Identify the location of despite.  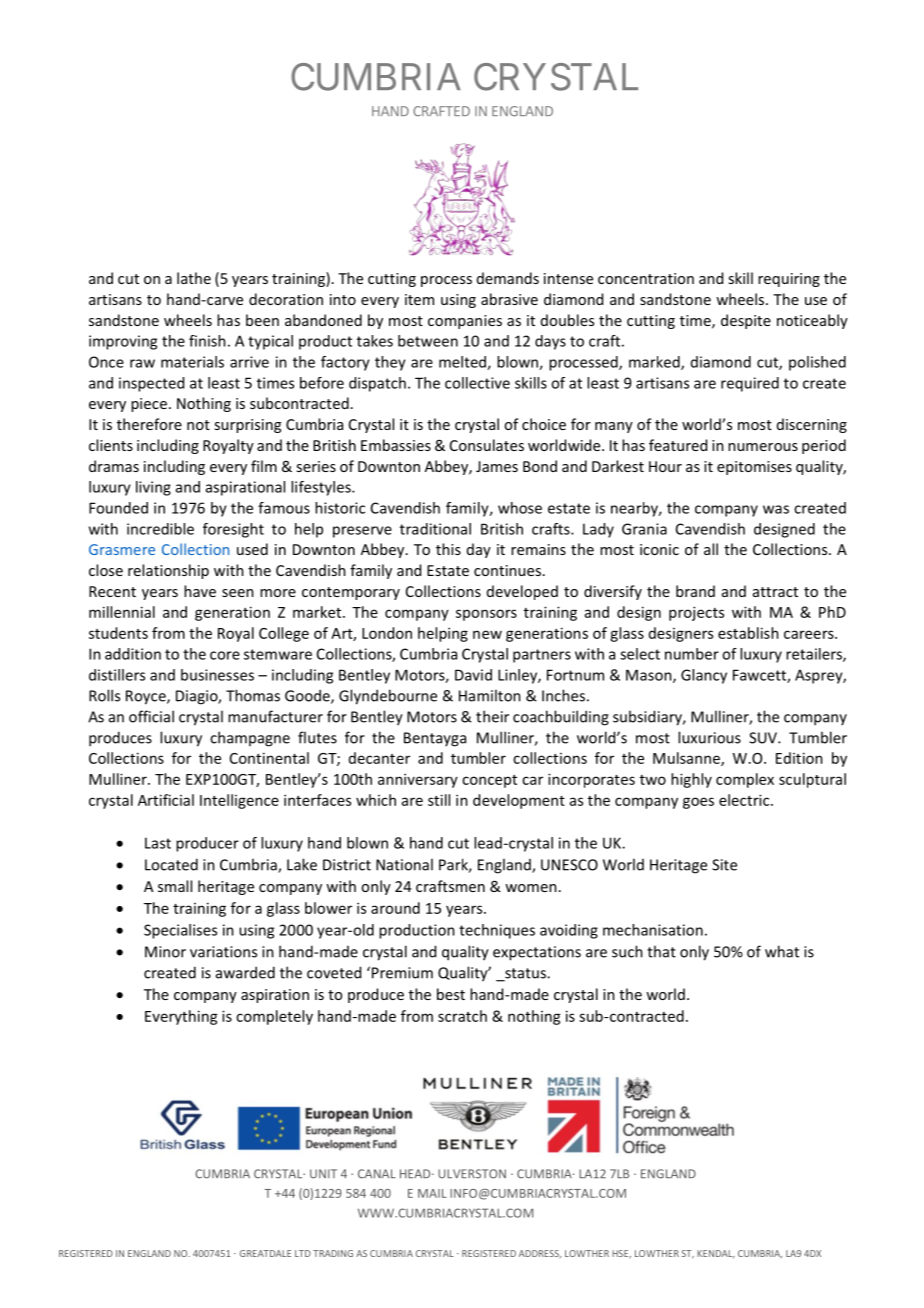
(746, 321).
